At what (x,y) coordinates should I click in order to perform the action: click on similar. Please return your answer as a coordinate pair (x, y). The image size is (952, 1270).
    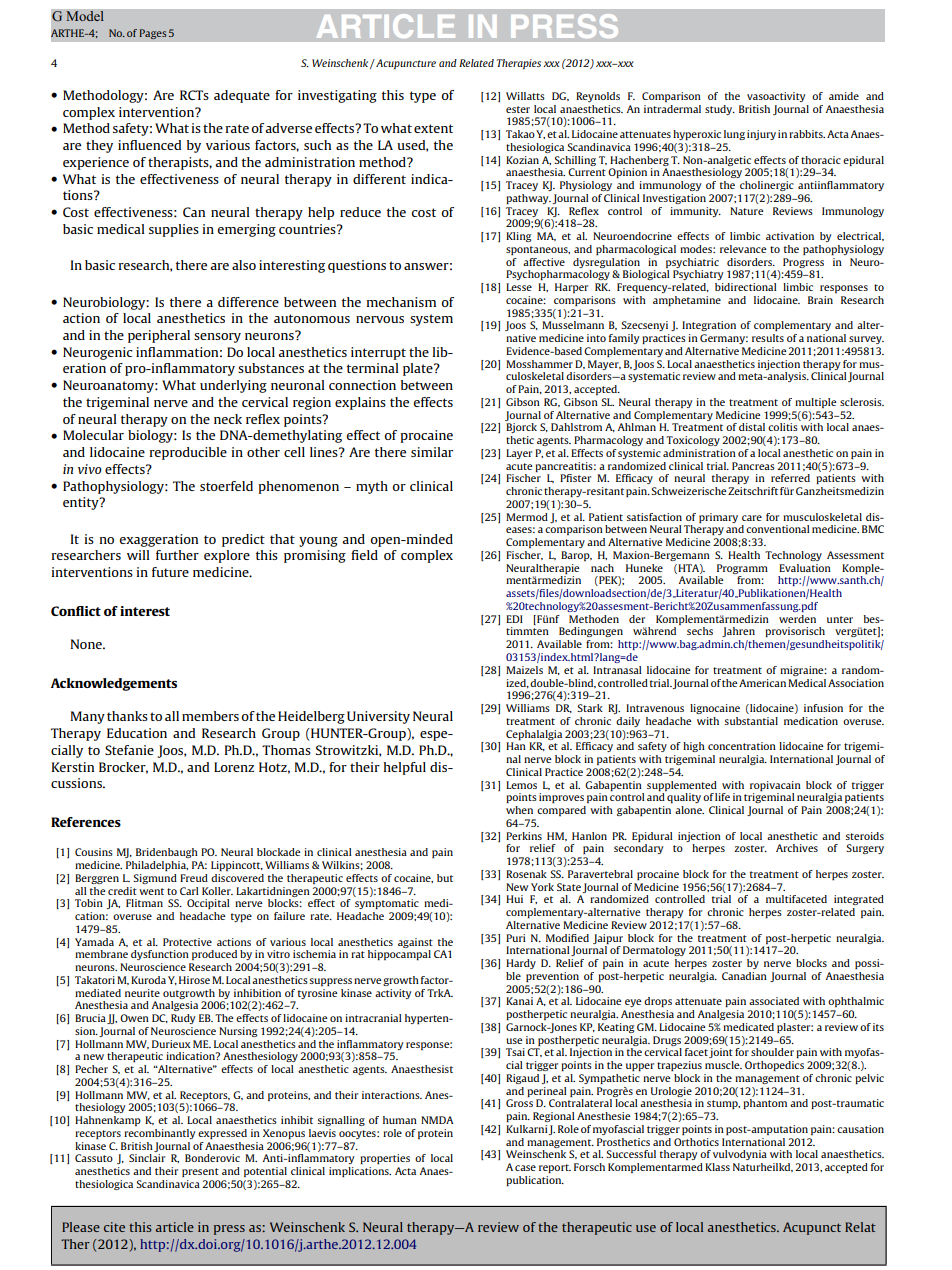
    Looking at the image, I should click on (432, 452).
